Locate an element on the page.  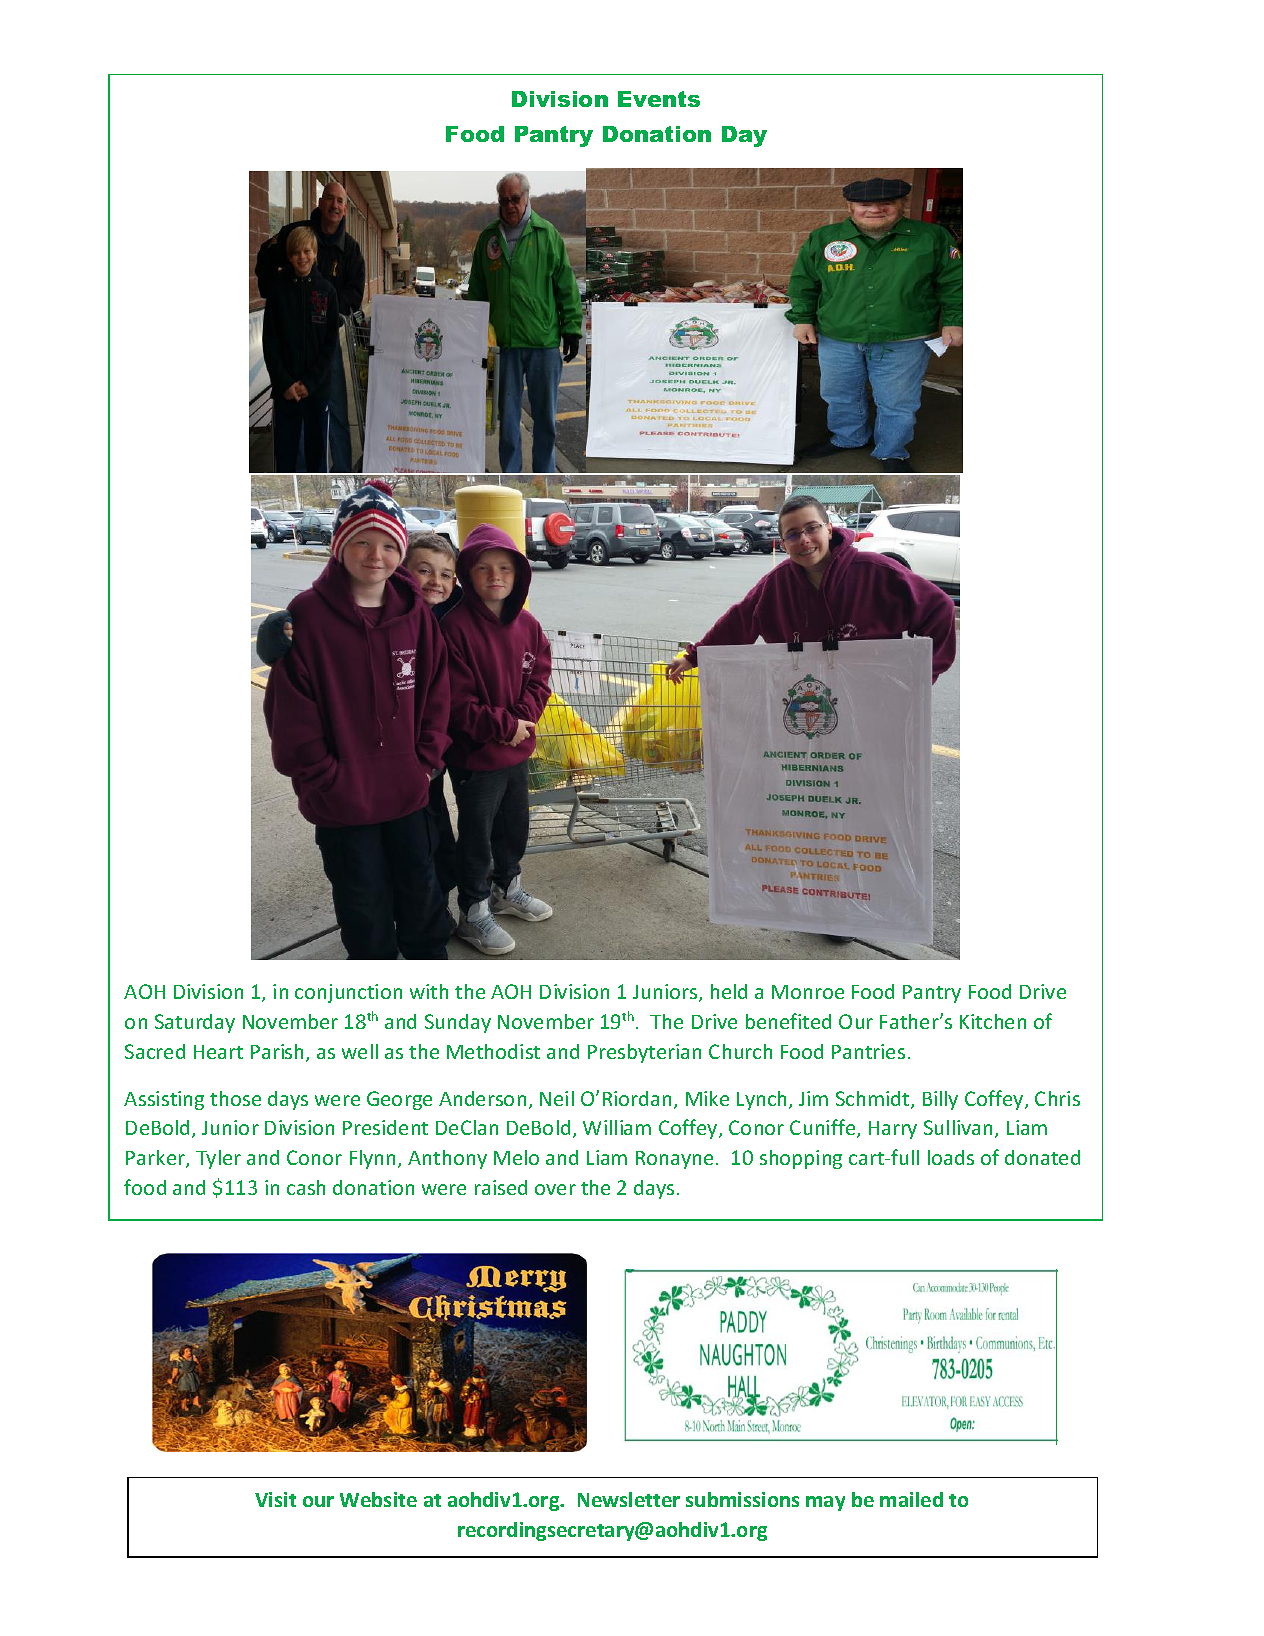
Newsletter is located at coordinates (629, 1499).
